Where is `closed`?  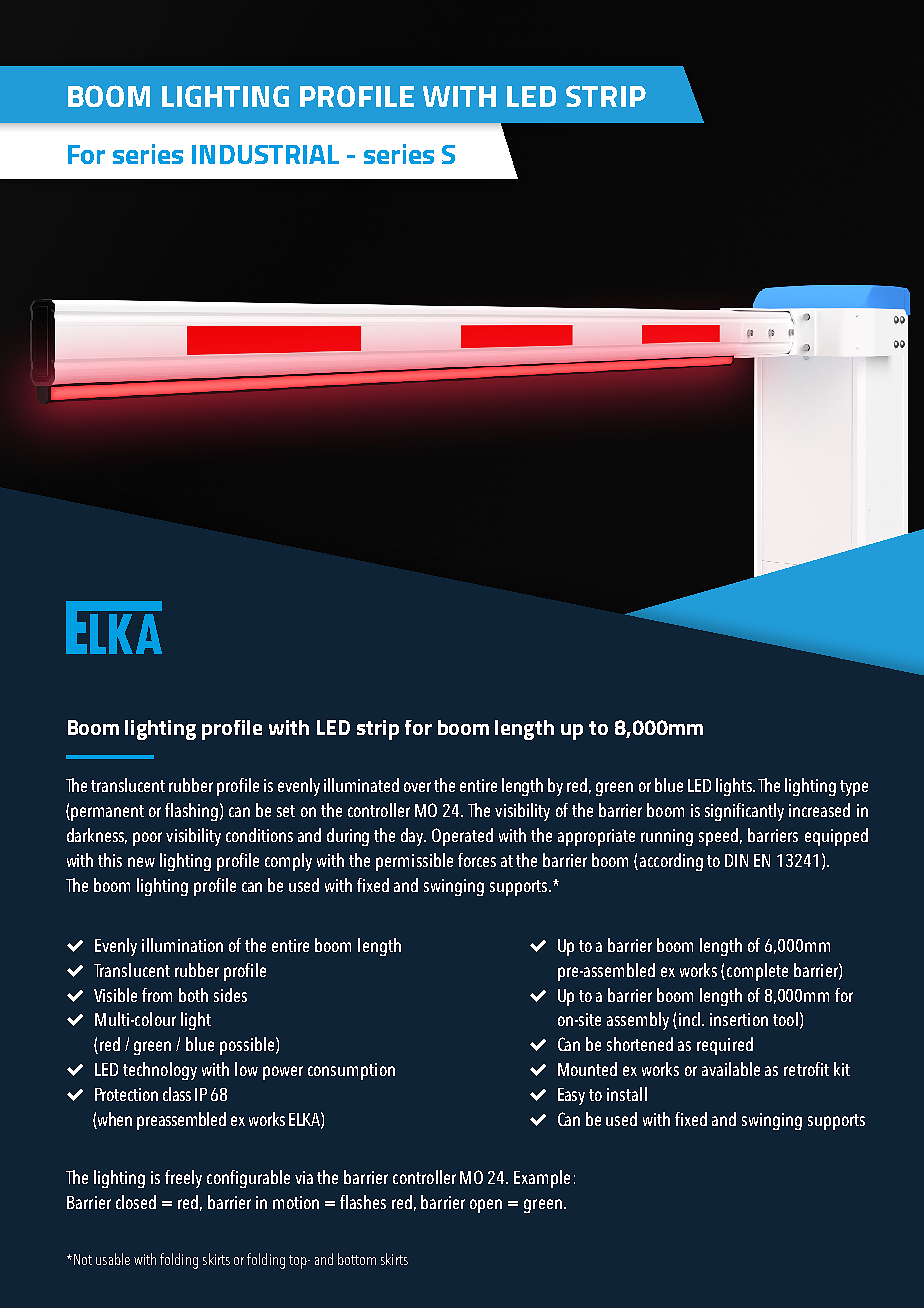 closed is located at coordinates (136, 1202).
